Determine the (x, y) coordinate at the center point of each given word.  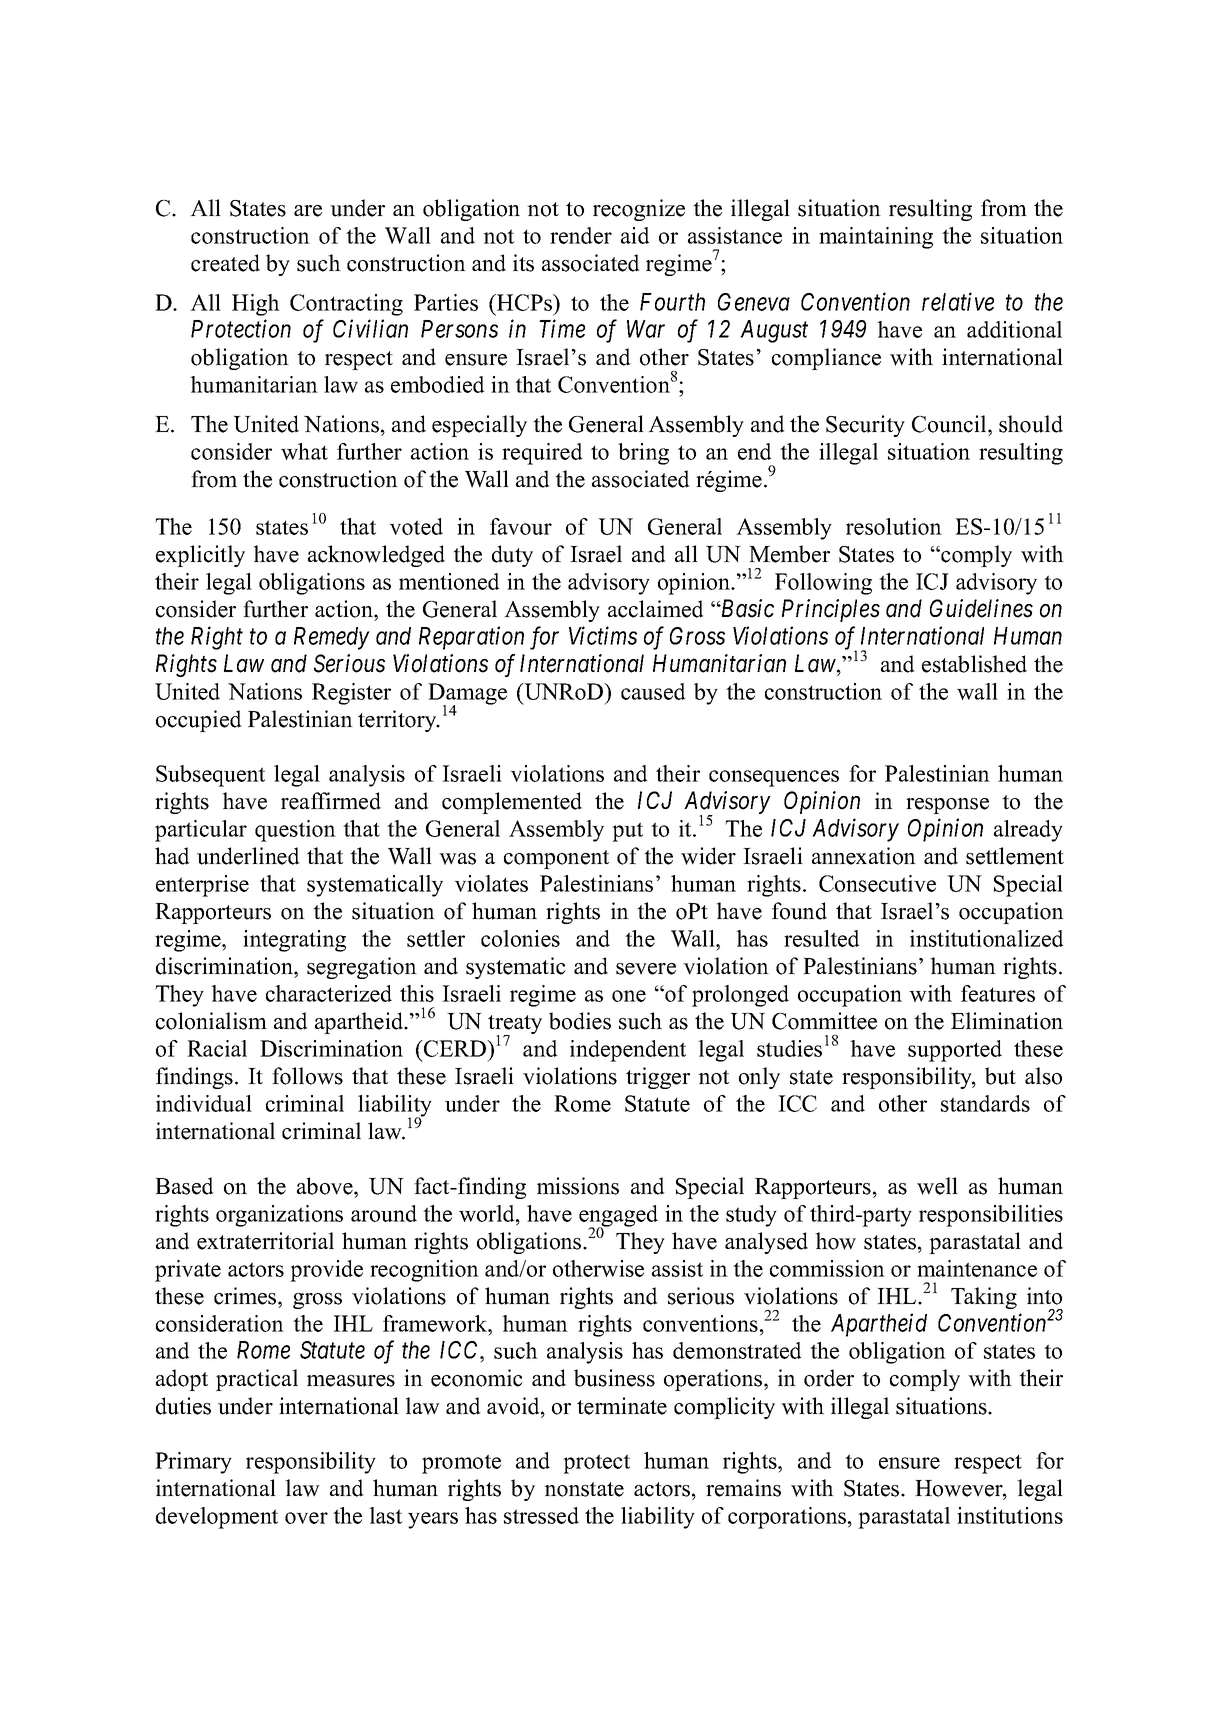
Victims (603, 636)
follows (307, 1076)
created (225, 263)
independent (628, 1051)
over (306, 1518)
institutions (1010, 1515)
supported (955, 1051)
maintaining (876, 238)
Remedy (332, 638)
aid (635, 235)
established (974, 664)
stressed (541, 1515)
